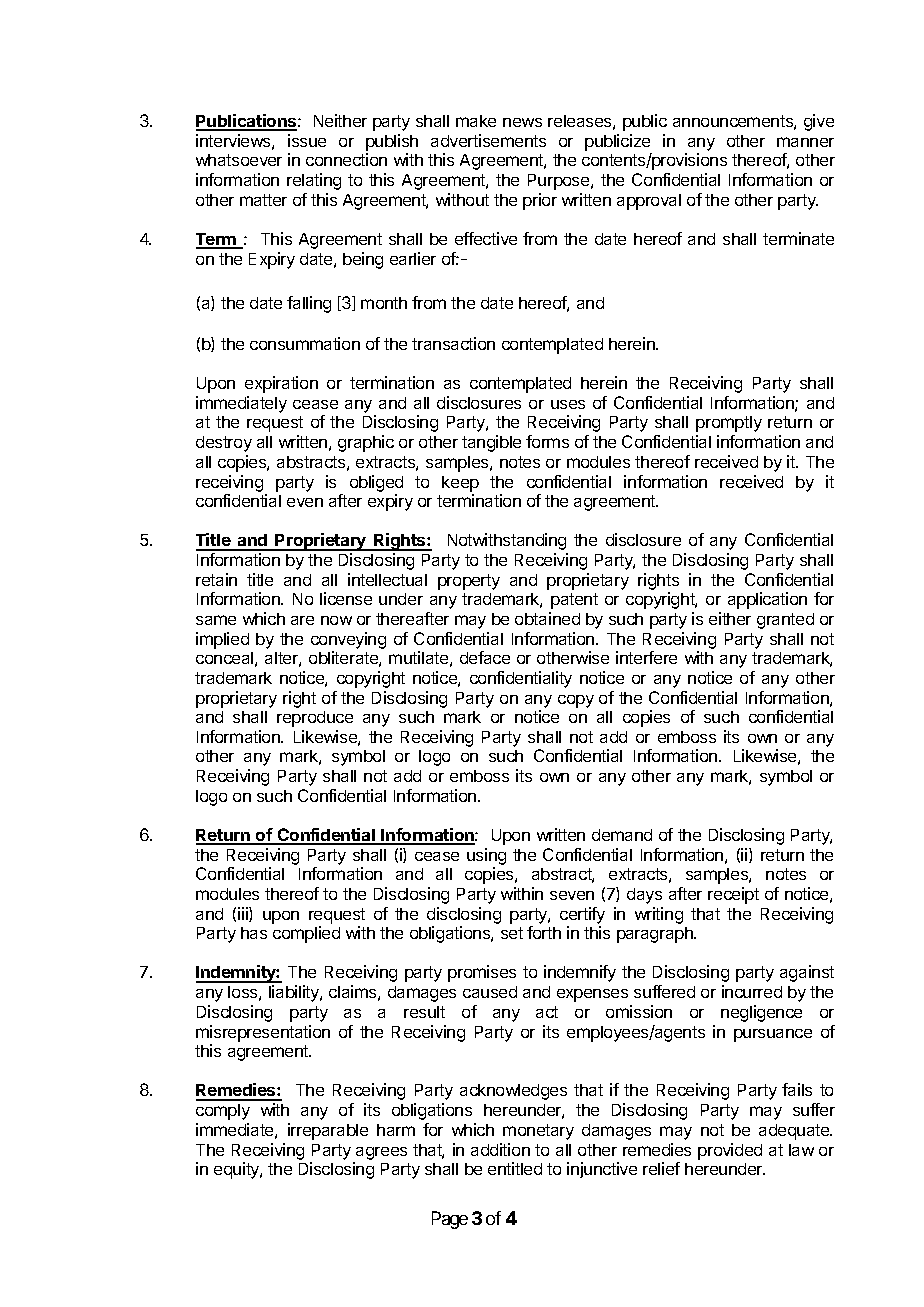 The width and height of the image is (924, 1307). I want to click on transaction, so click(453, 343).
